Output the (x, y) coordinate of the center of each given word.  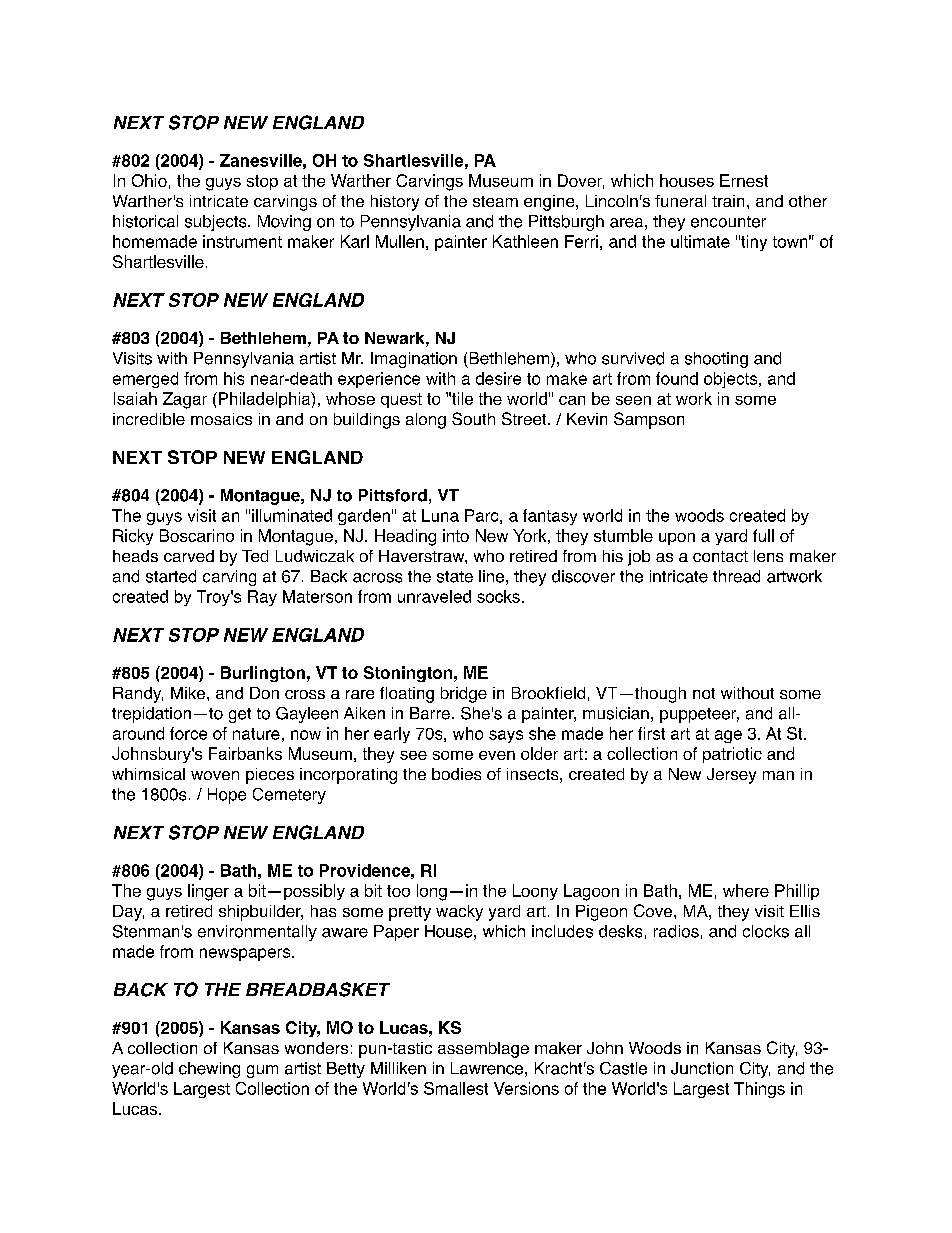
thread (736, 576)
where (746, 890)
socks (498, 596)
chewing (209, 1070)
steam (495, 201)
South (473, 418)
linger (208, 892)
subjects (217, 223)
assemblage (483, 1050)
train (728, 201)
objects (732, 380)
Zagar (185, 400)
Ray (262, 598)
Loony (535, 892)
